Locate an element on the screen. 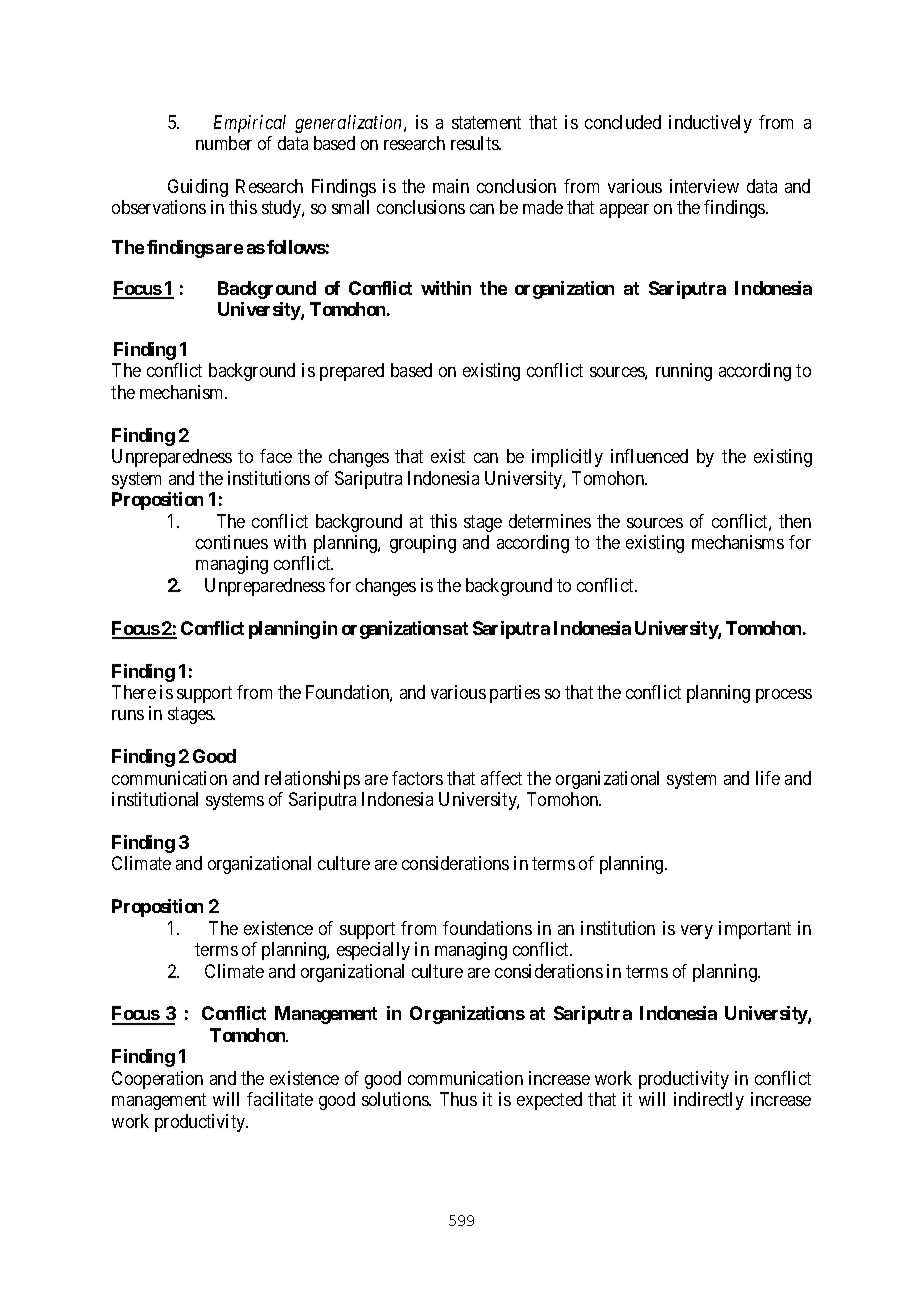 This screenshot has width=924, height=1307. grouping is located at coordinates (423, 544).
